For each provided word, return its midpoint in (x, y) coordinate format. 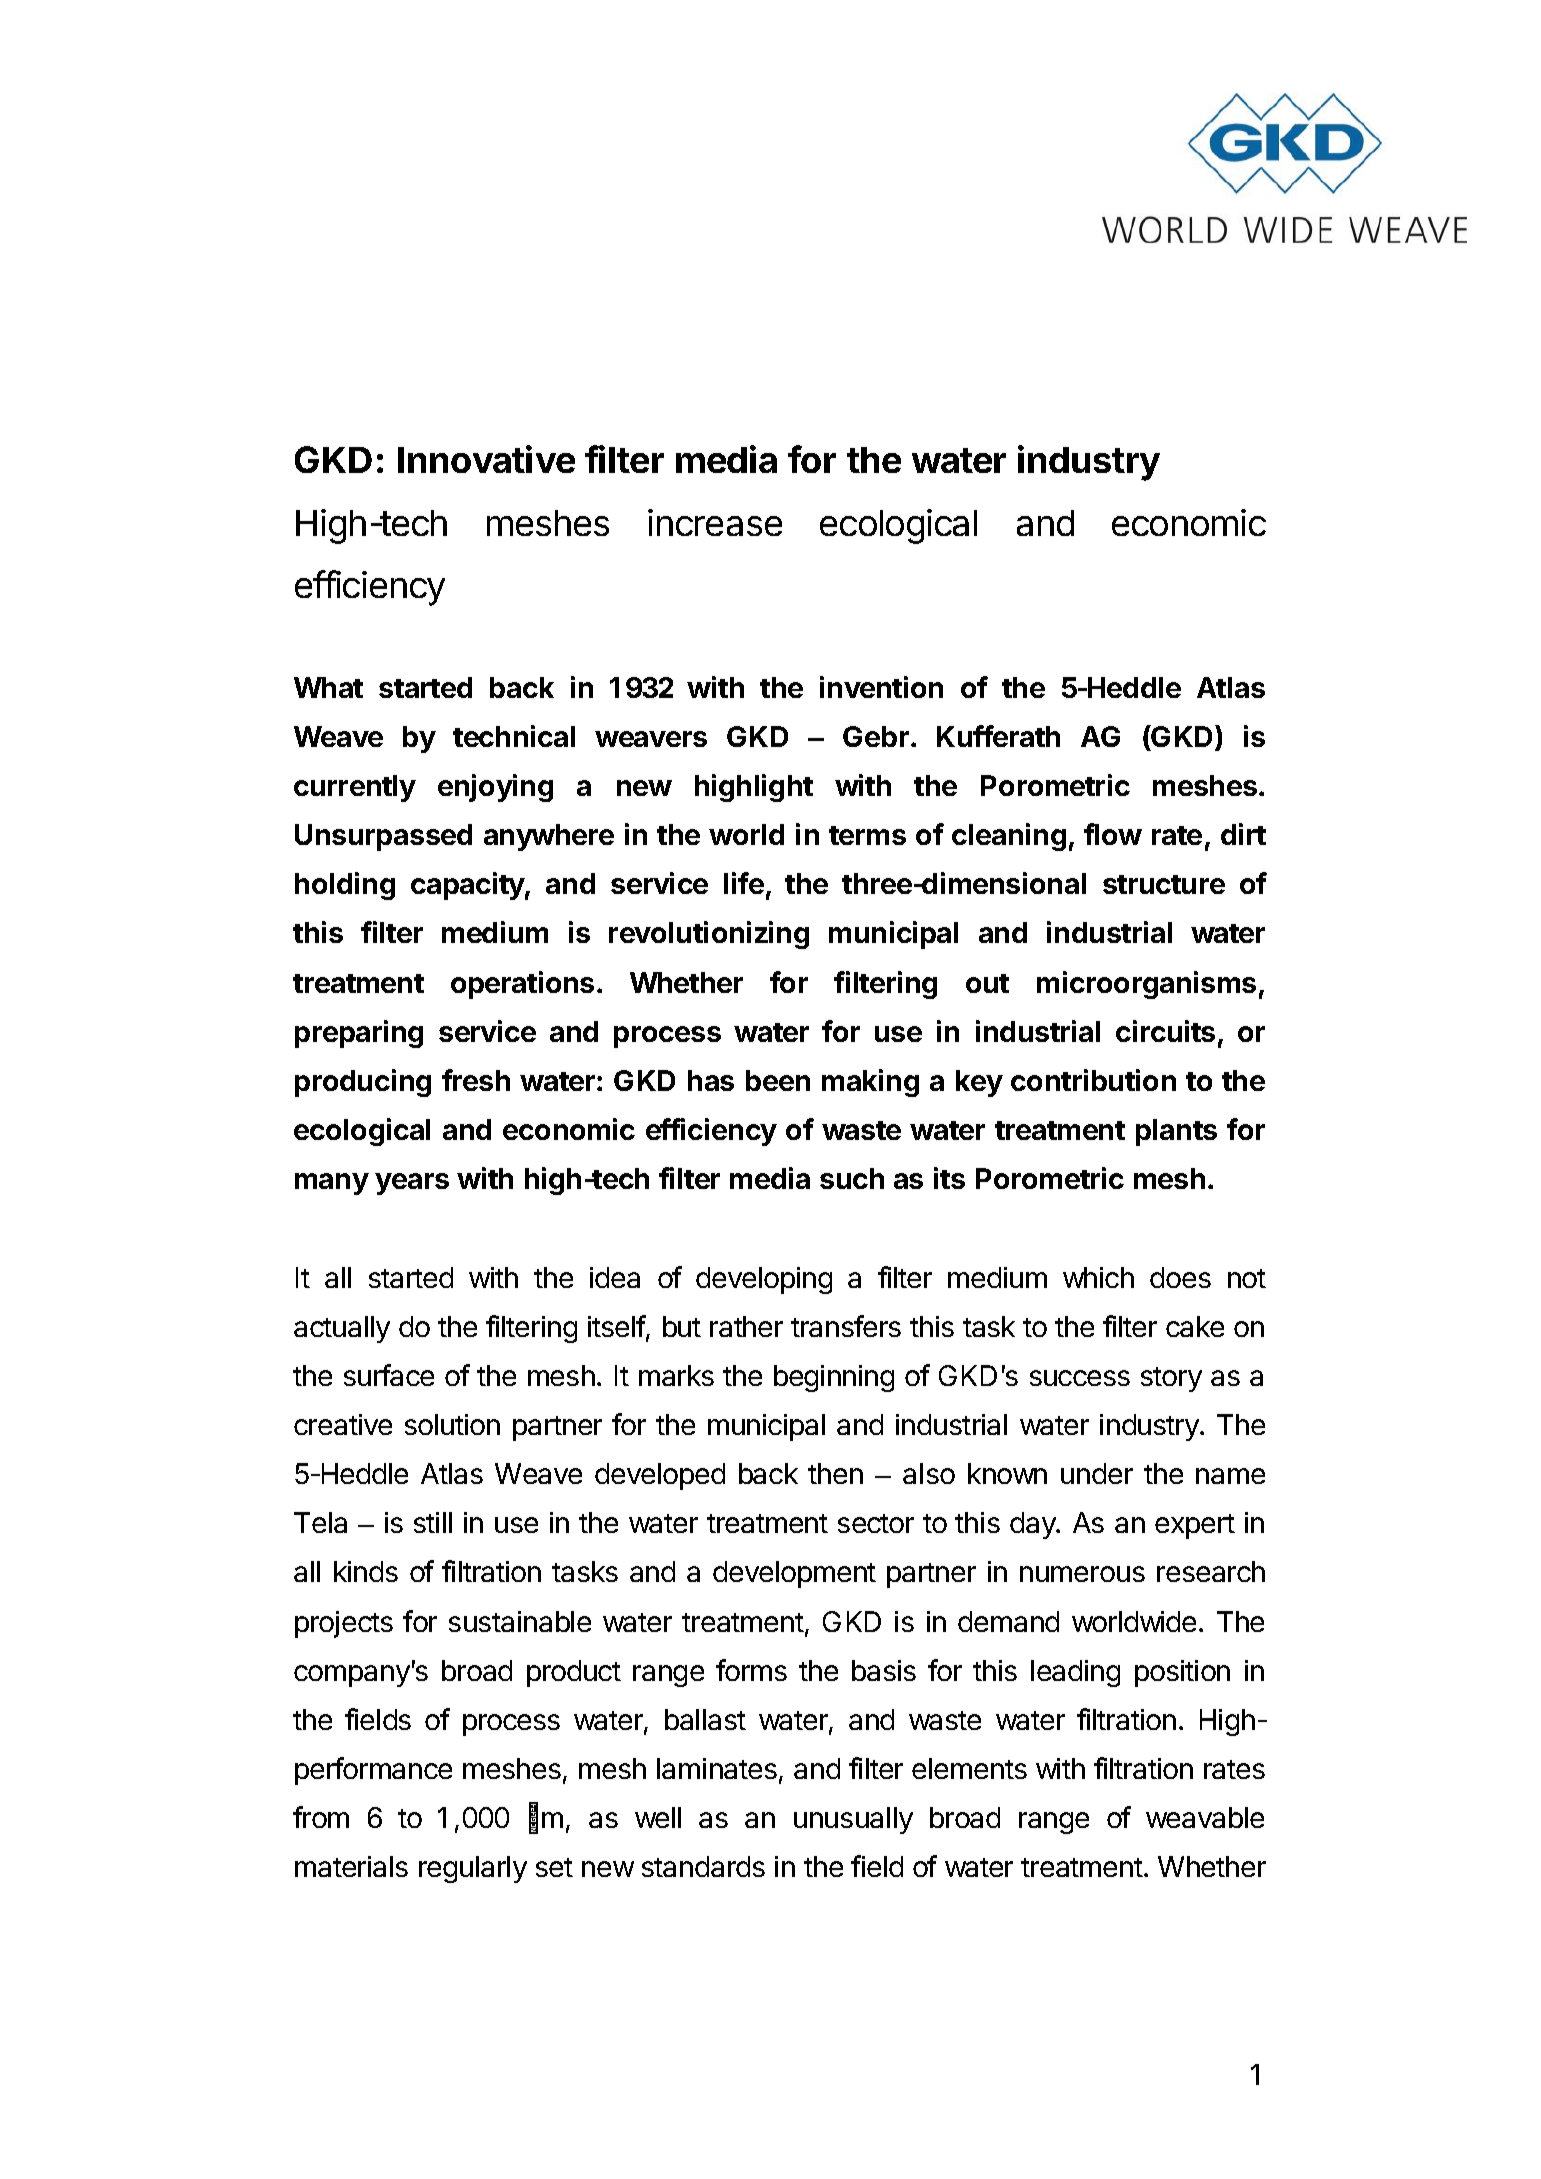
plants (1176, 1132)
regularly (473, 1869)
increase (715, 522)
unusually (853, 1820)
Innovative (486, 459)
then (835, 1473)
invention (881, 687)
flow (1113, 834)
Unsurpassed (383, 837)
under (1097, 1473)
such (852, 1178)
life (744, 883)
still (433, 1522)
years (412, 1184)
